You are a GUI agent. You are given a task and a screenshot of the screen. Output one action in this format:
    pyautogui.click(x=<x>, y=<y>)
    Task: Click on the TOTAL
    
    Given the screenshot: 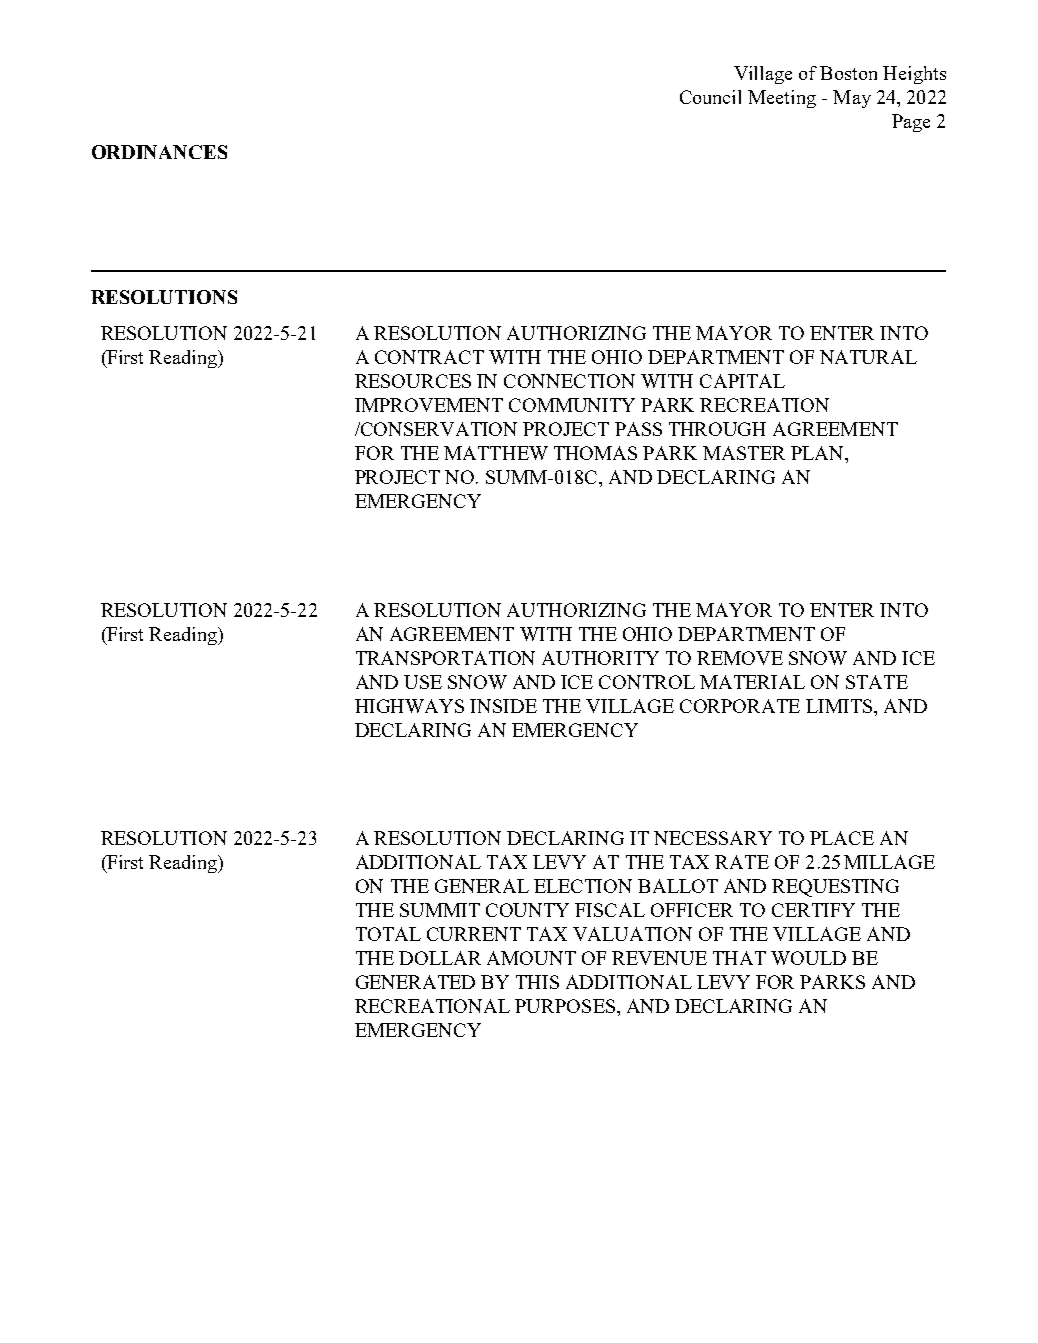 What is the action you would take?
    pyautogui.click(x=388, y=934)
